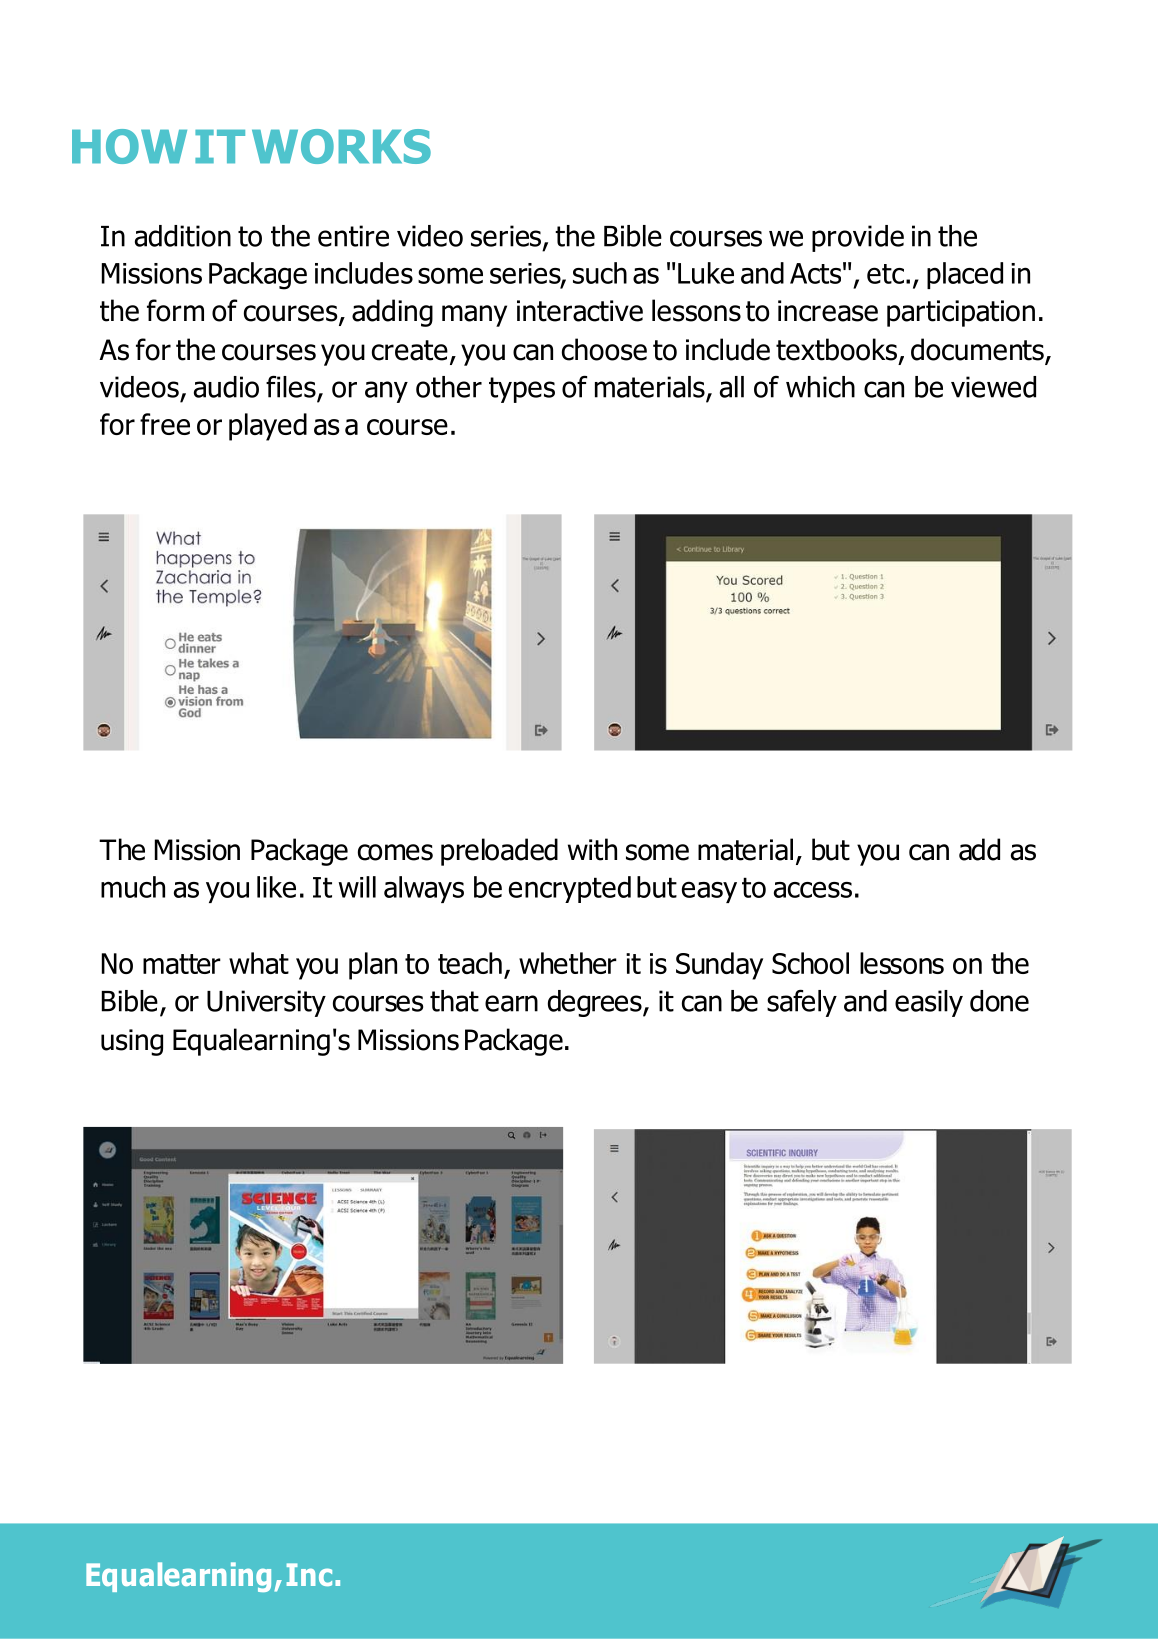  Describe the element at coordinates (993, 387) in the screenshot. I see `viewed` at that location.
